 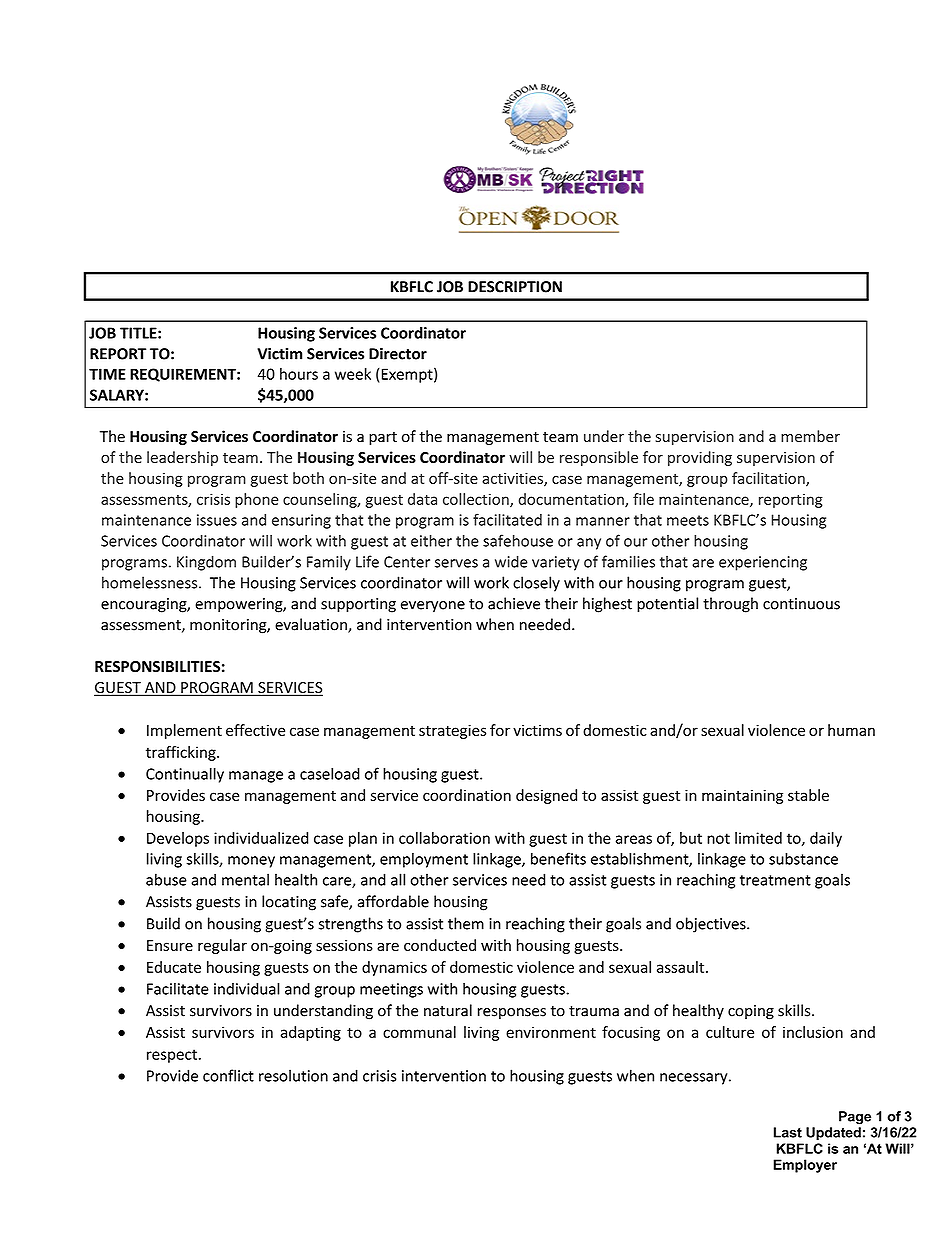 I want to click on achieve, so click(x=514, y=603).
